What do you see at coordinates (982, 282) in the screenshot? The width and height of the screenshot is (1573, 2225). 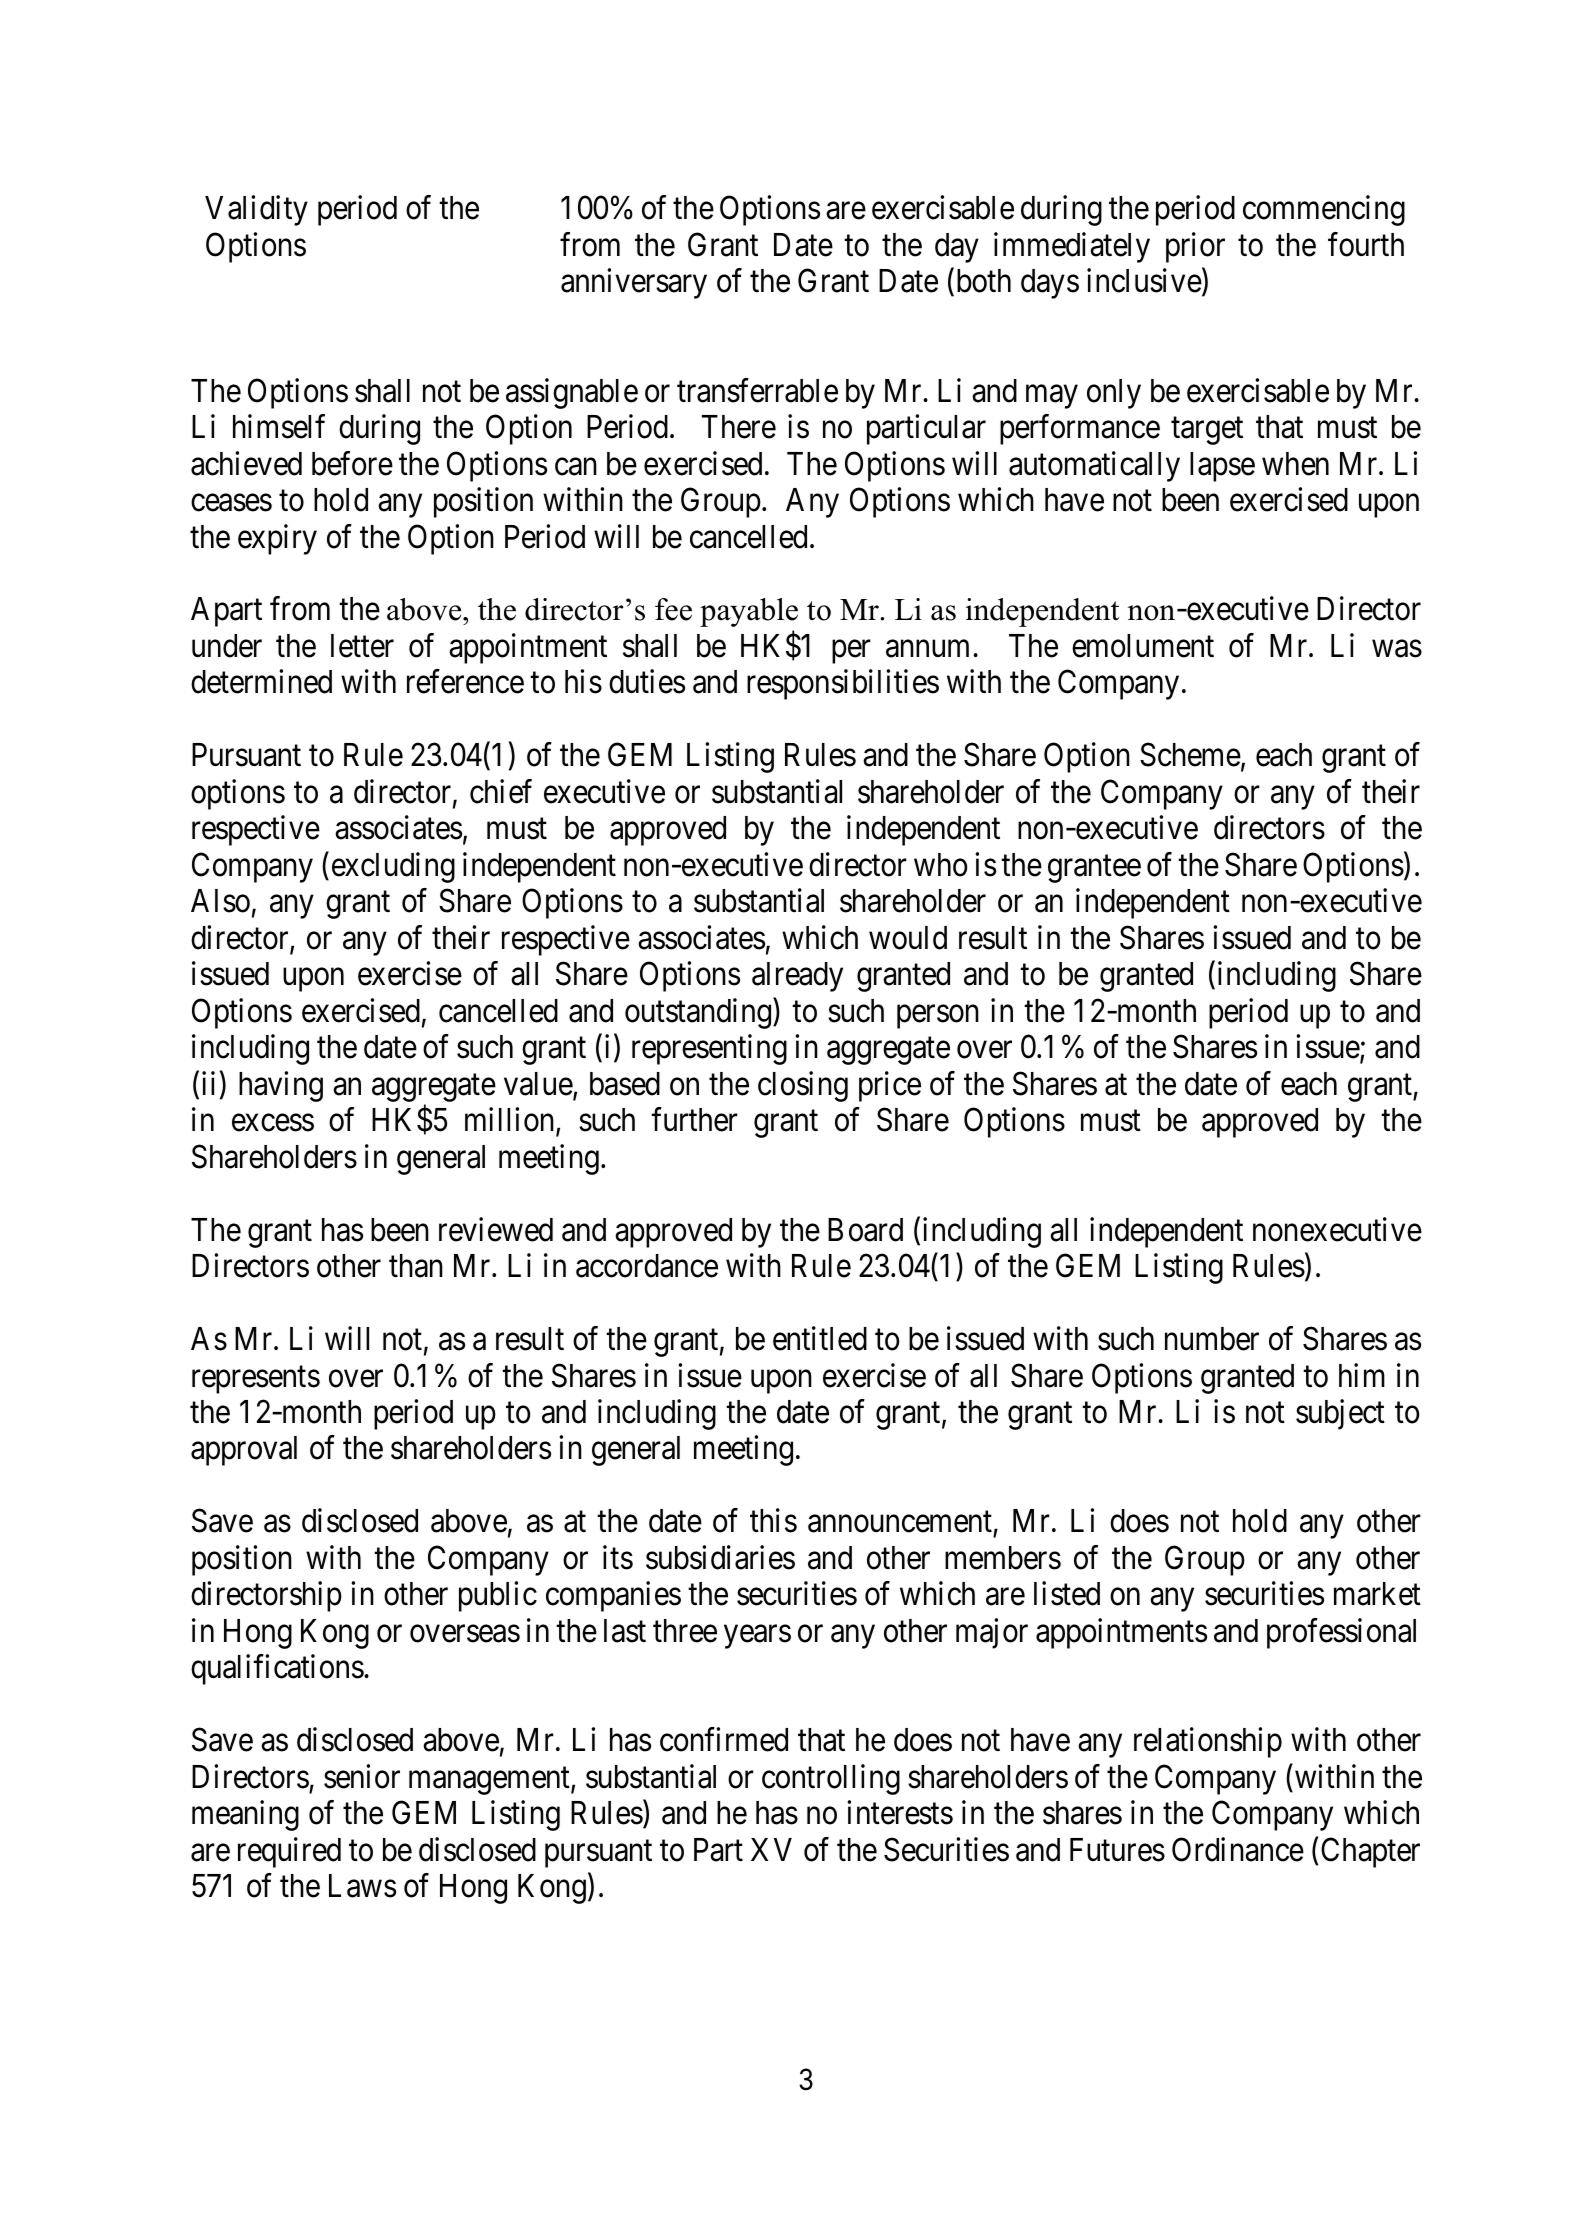 I see `both` at bounding box center [982, 282].
